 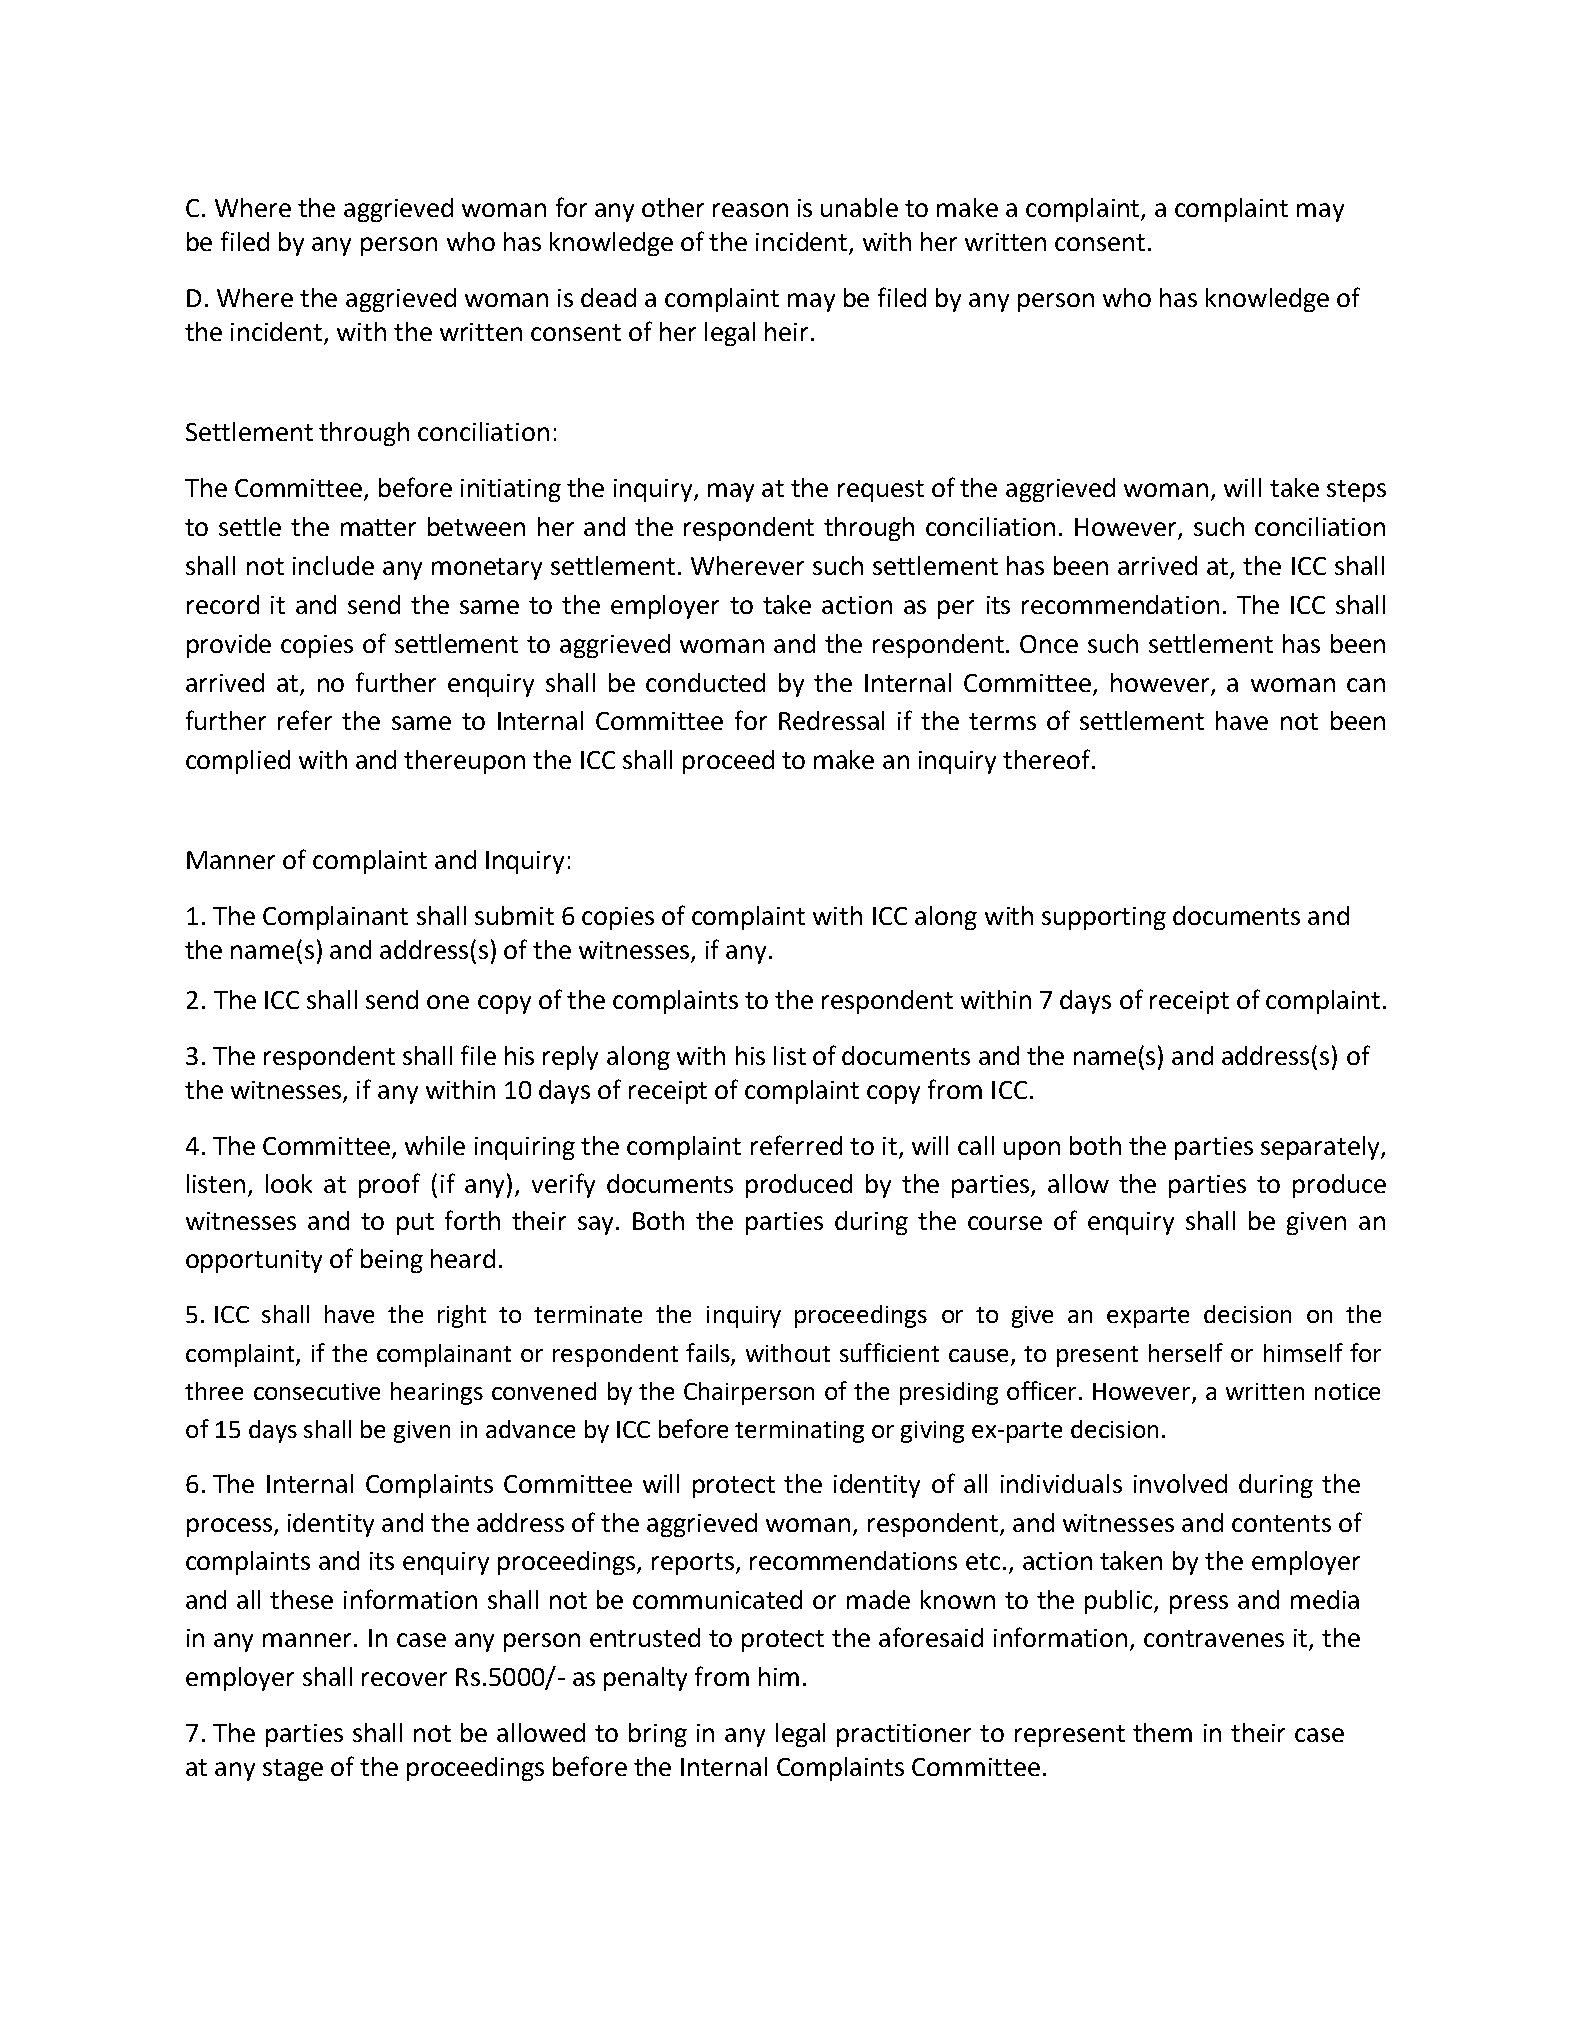 What do you see at coordinates (1366, 685) in the page?
I see `can` at bounding box center [1366, 685].
